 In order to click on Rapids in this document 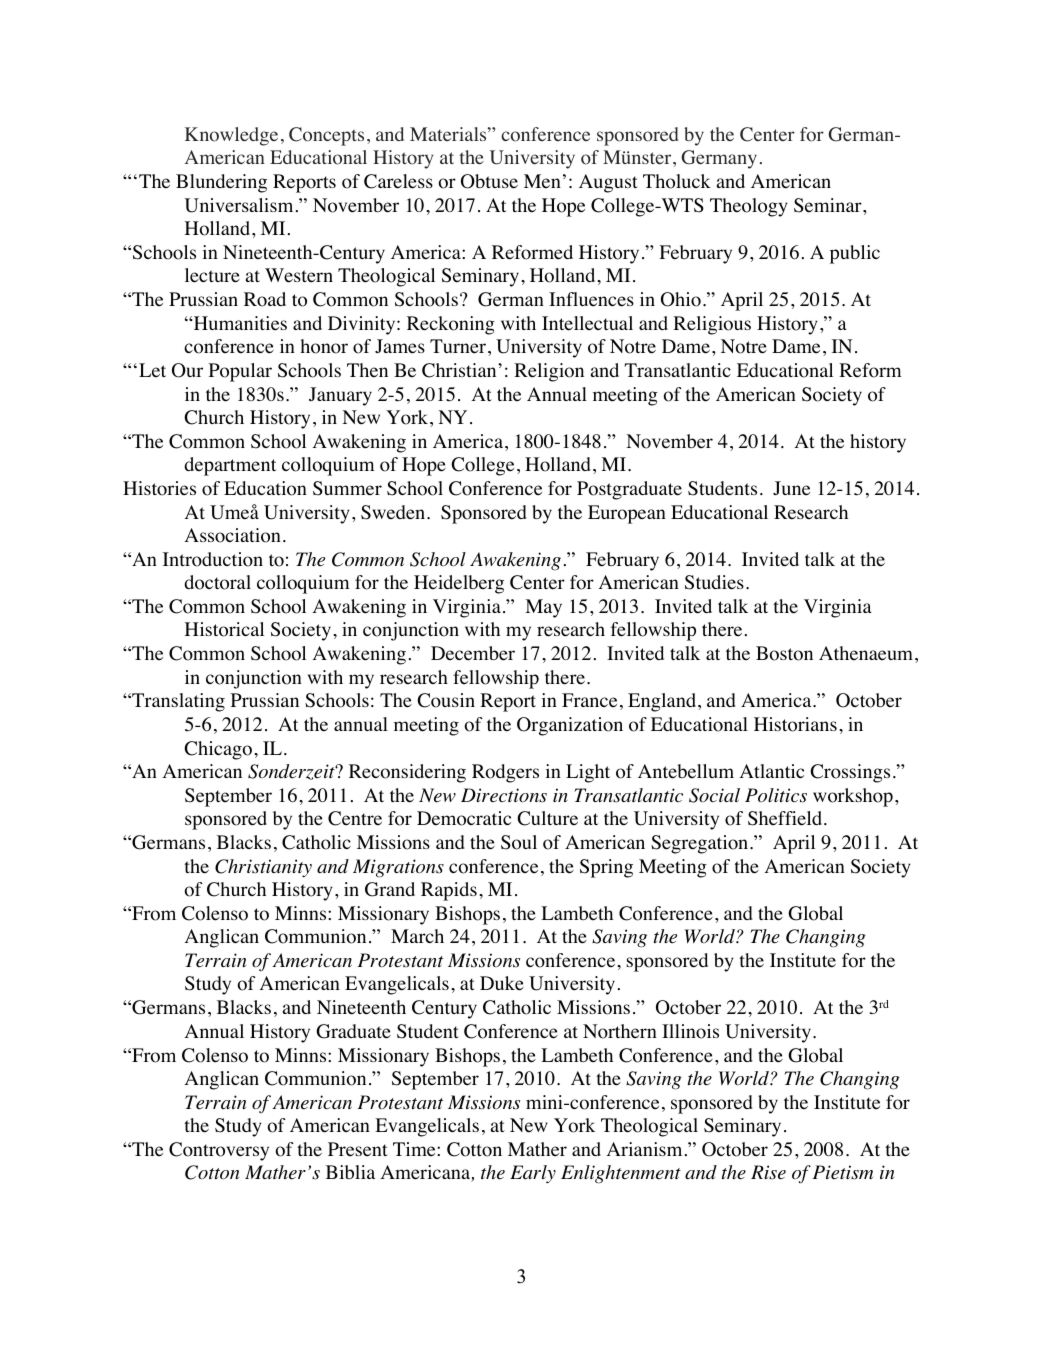, I will do `click(449, 891)`.
